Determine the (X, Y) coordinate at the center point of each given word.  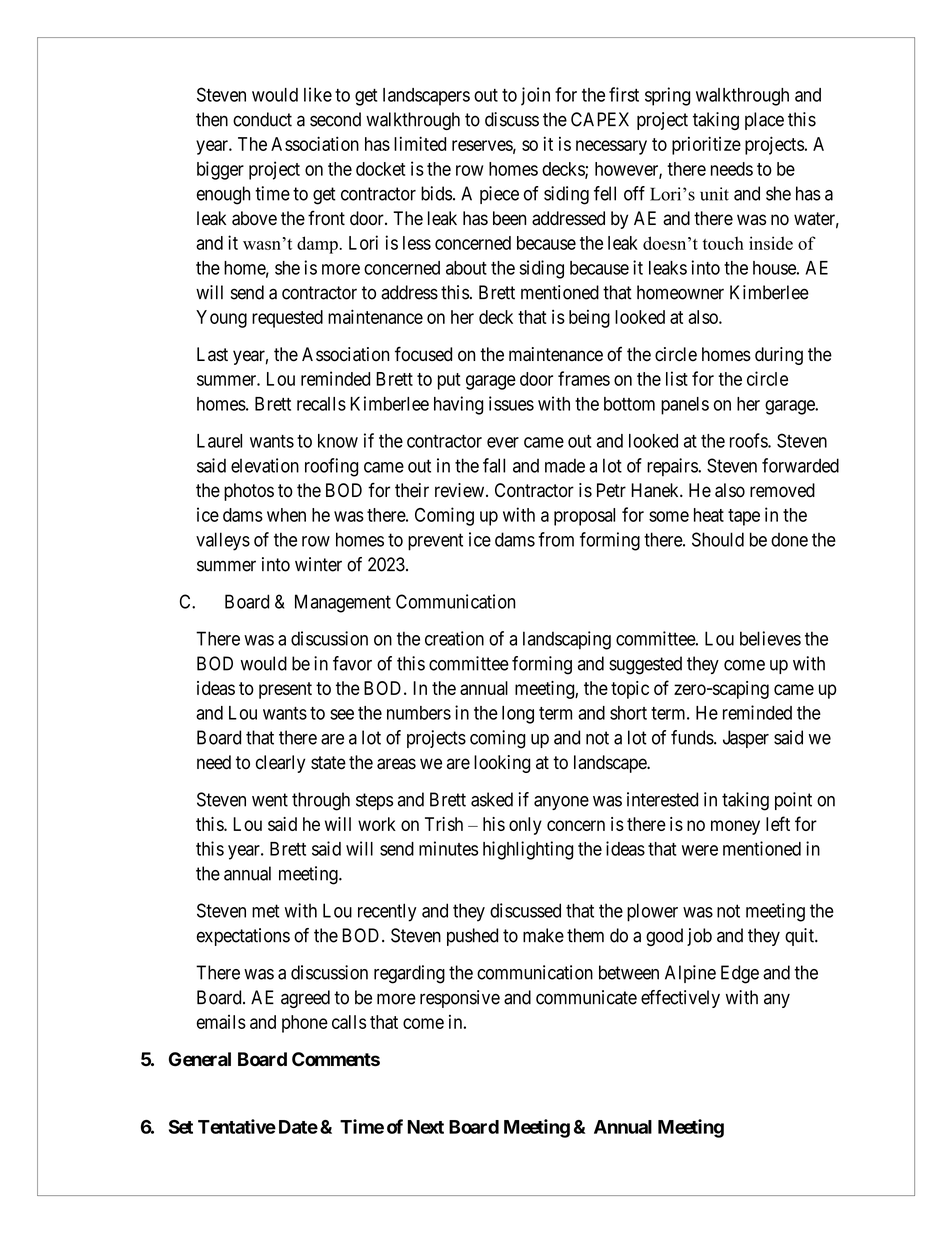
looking (502, 764)
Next (425, 1127)
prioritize (706, 145)
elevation (265, 465)
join (535, 96)
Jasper (746, 739)
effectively (680, 999)
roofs (749, 440)
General (200, 1059)
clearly (280, 764)
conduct (262, 119)
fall (494, 465)
